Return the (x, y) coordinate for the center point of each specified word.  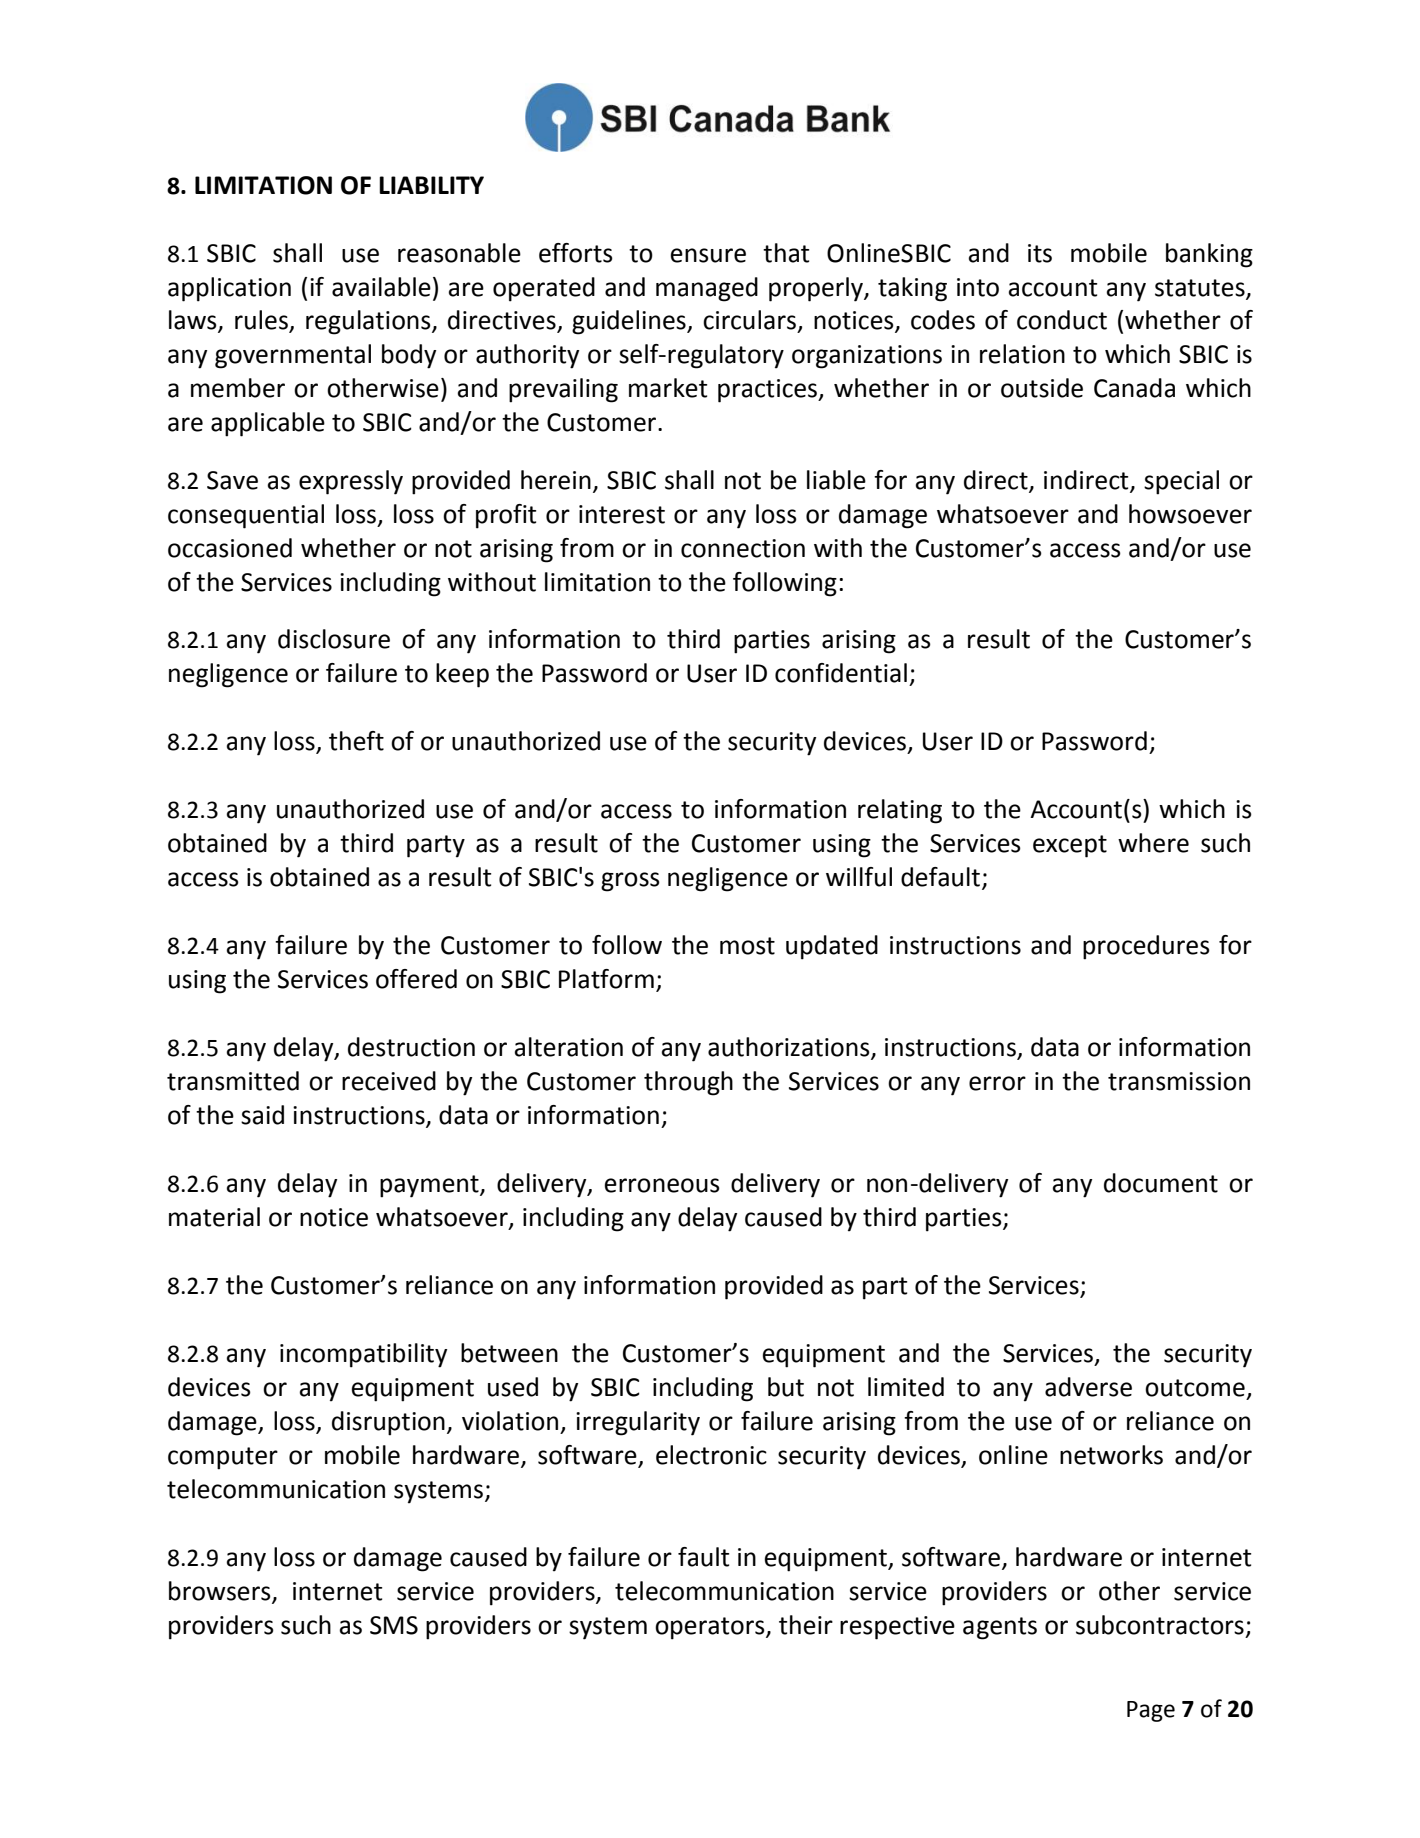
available (381, 287)
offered (416, 979)
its (1040, 253)
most (747, 946)
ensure (708, 255)
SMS (394, 1625)
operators (711, 1628)
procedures (1146, 947)
